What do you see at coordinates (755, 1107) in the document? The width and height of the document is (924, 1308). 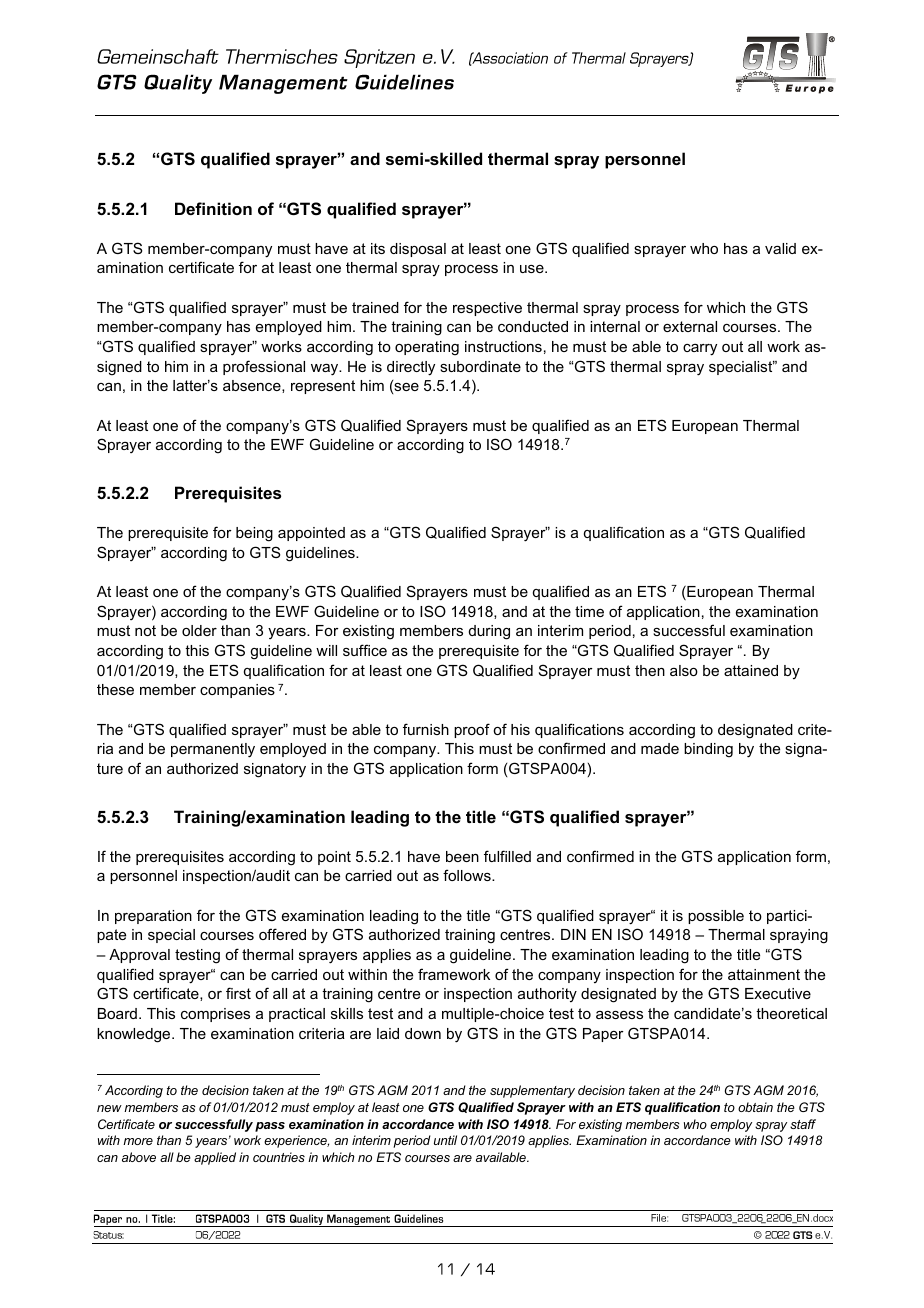 I see `obtain` at bounding box center [755, 1107].
